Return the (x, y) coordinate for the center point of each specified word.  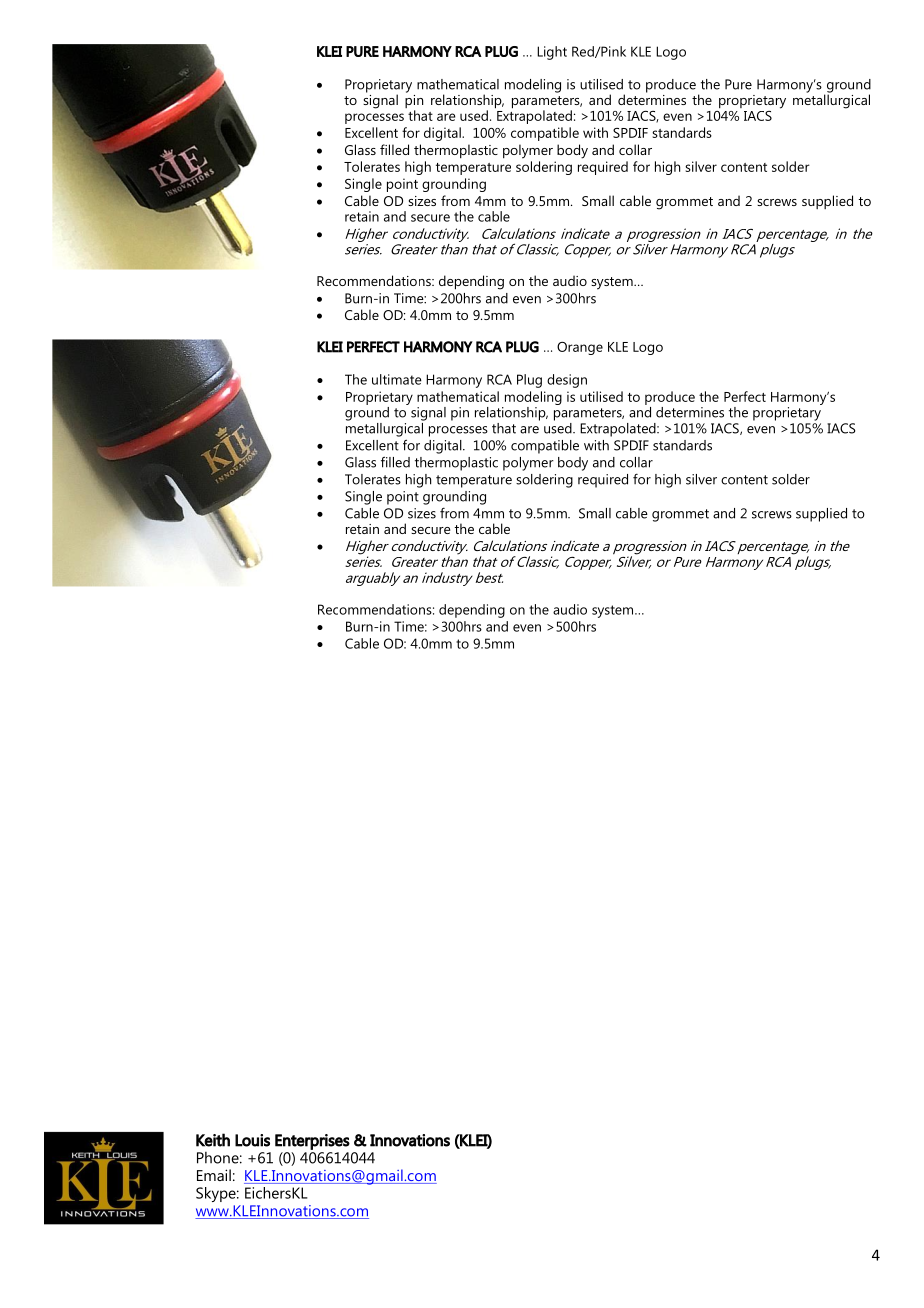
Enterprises (312, 1142)
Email (214, 1175)
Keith (213, 1140)
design (567, 381)
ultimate (397, 379)
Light (552, 53)
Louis (252, 1140)
